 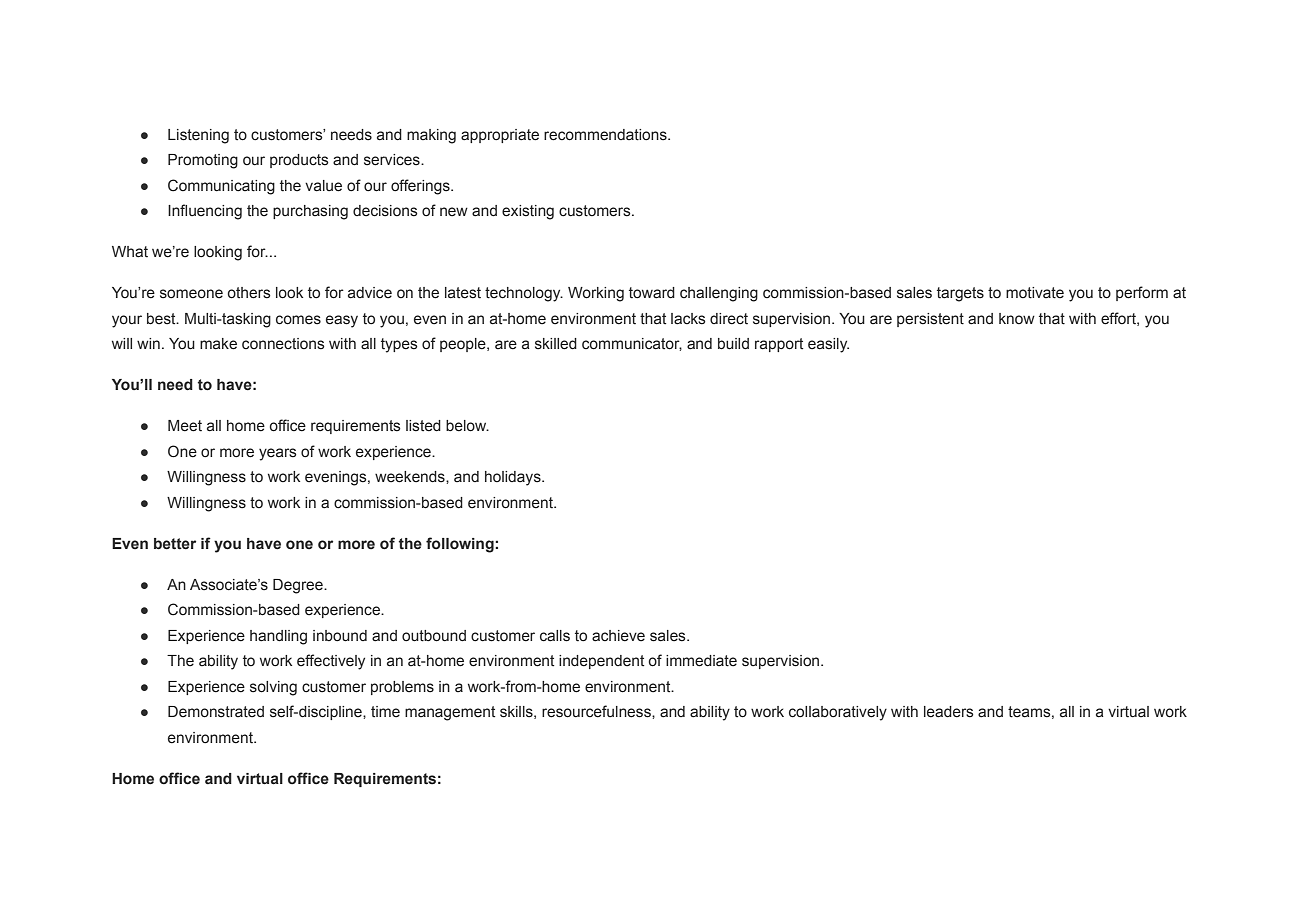 I want to click on better, so click(x=175, y=544).
